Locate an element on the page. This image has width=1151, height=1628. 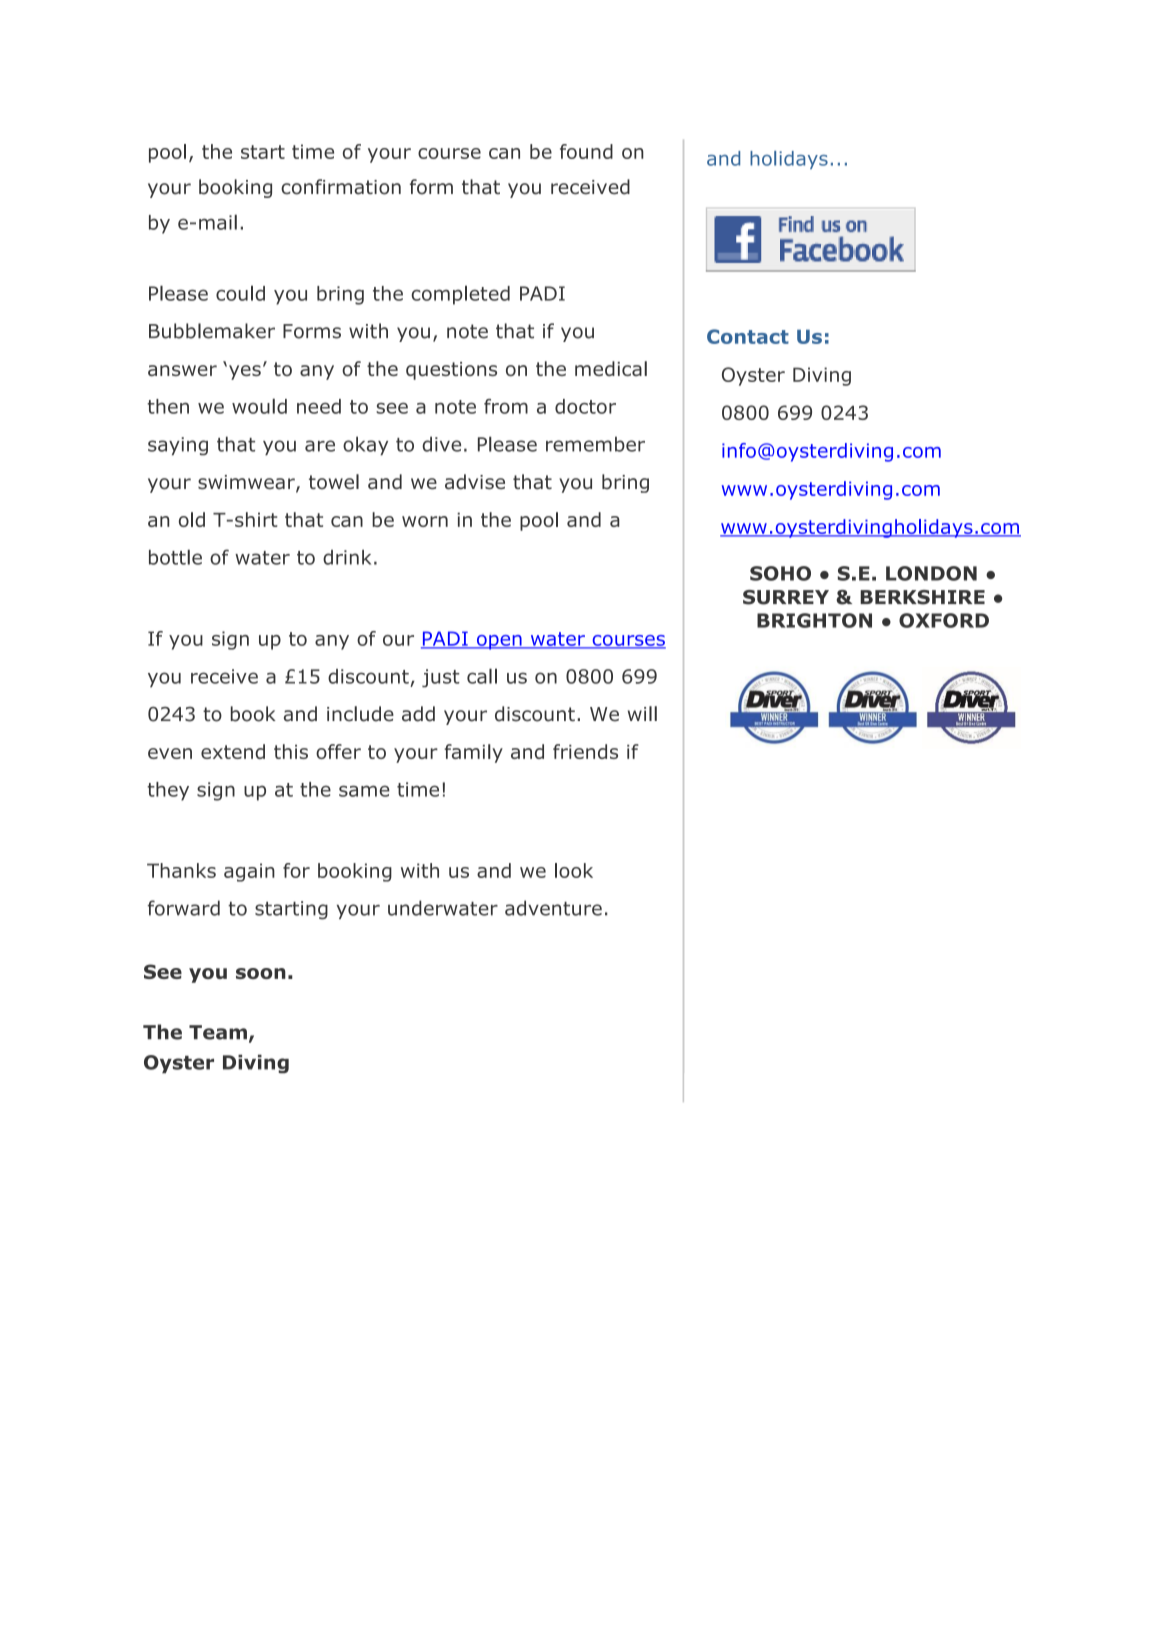
open is located at coordinates (499, 642).
